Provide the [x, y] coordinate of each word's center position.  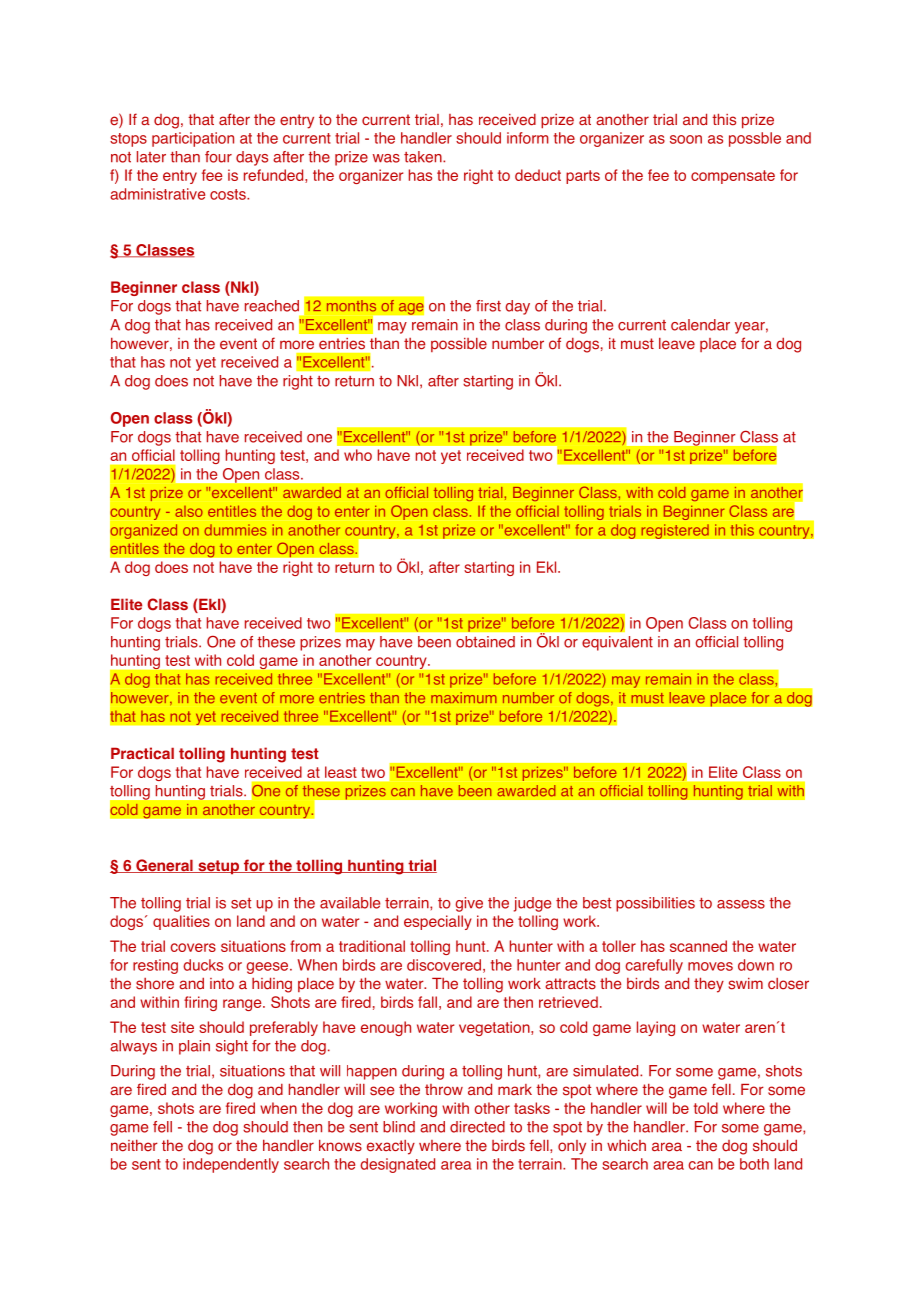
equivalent [617, 643]
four [218, 157]
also [189, 511]
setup [218, 867]
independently [231, 1165]
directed [477, 1127]
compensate [733, 177]
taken [424, 157]
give [469, 904]
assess [741, 904]
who [358, 455]
